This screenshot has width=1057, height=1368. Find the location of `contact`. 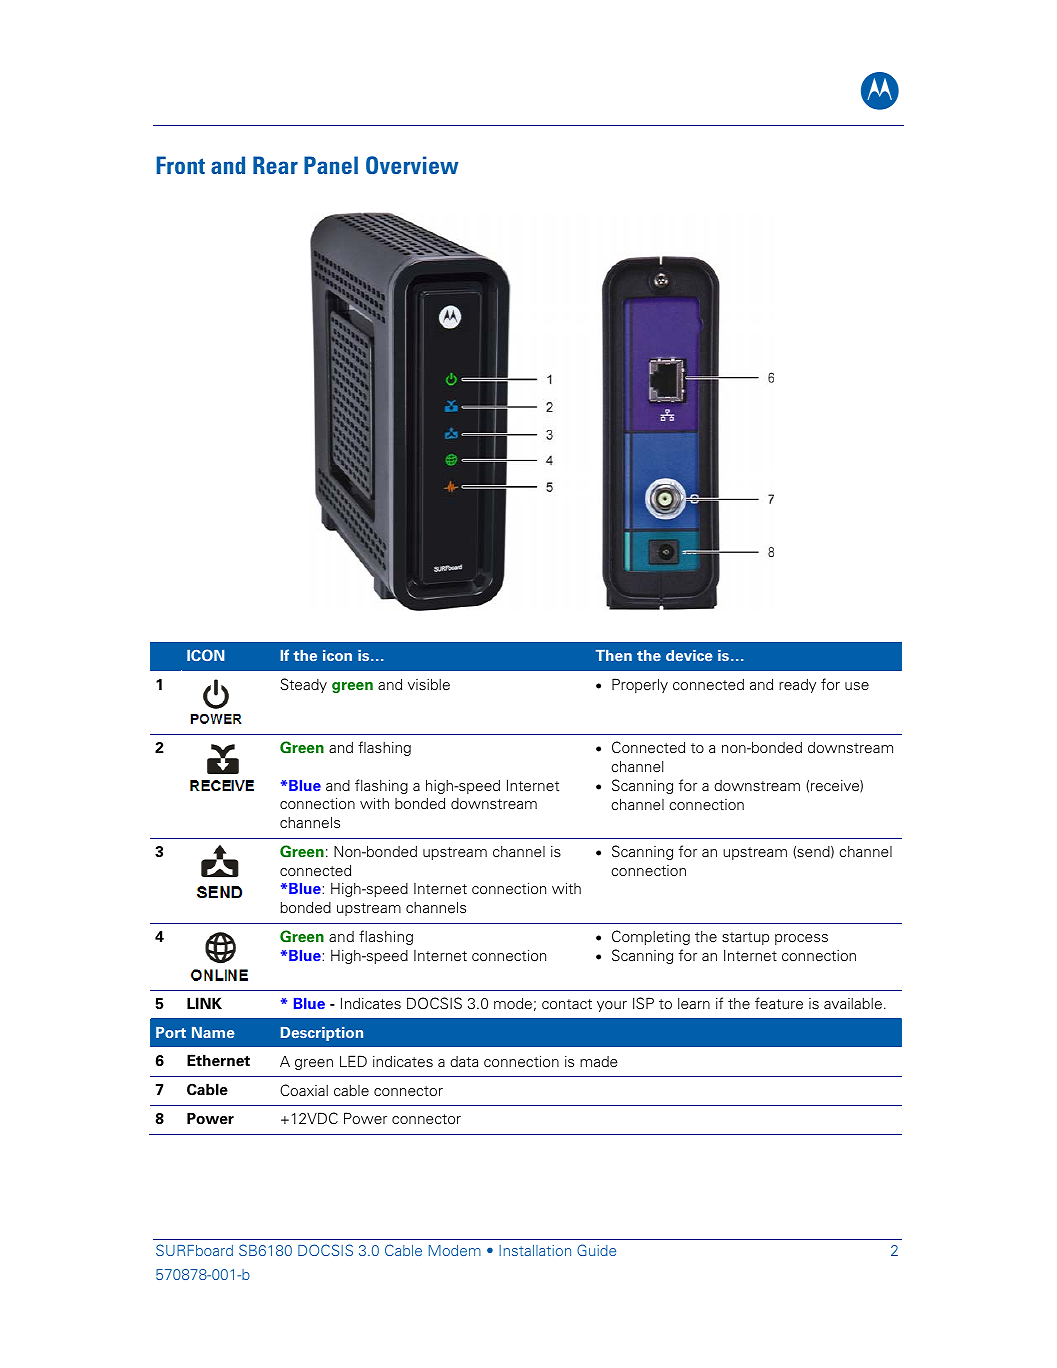

contact is located at coordinates (567, 1004).
